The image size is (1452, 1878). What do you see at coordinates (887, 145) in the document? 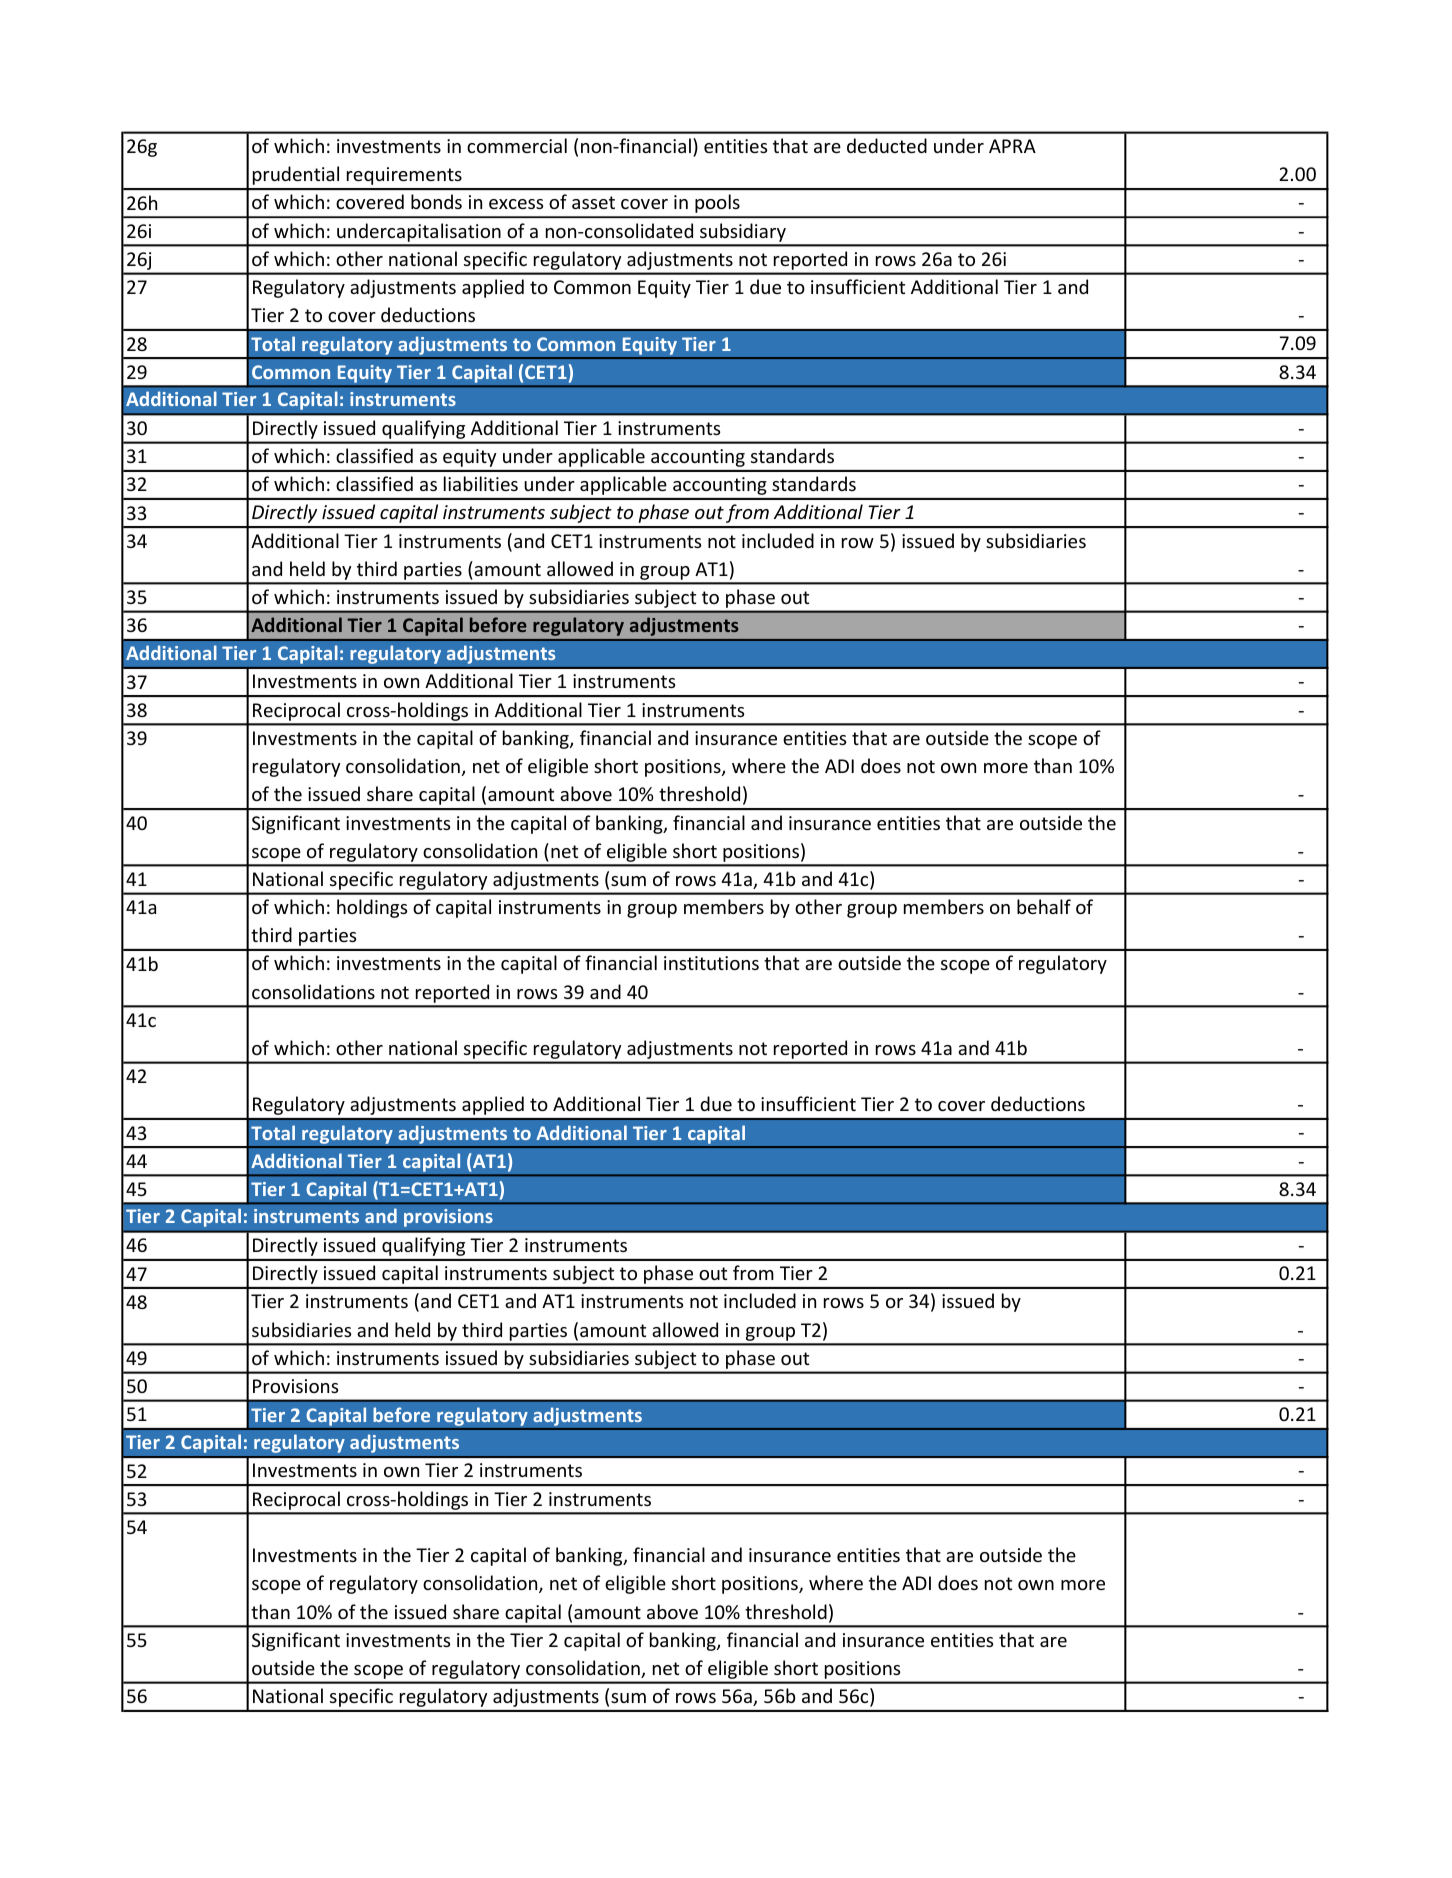
I see `deducted` at bounding box center [887, 145].
